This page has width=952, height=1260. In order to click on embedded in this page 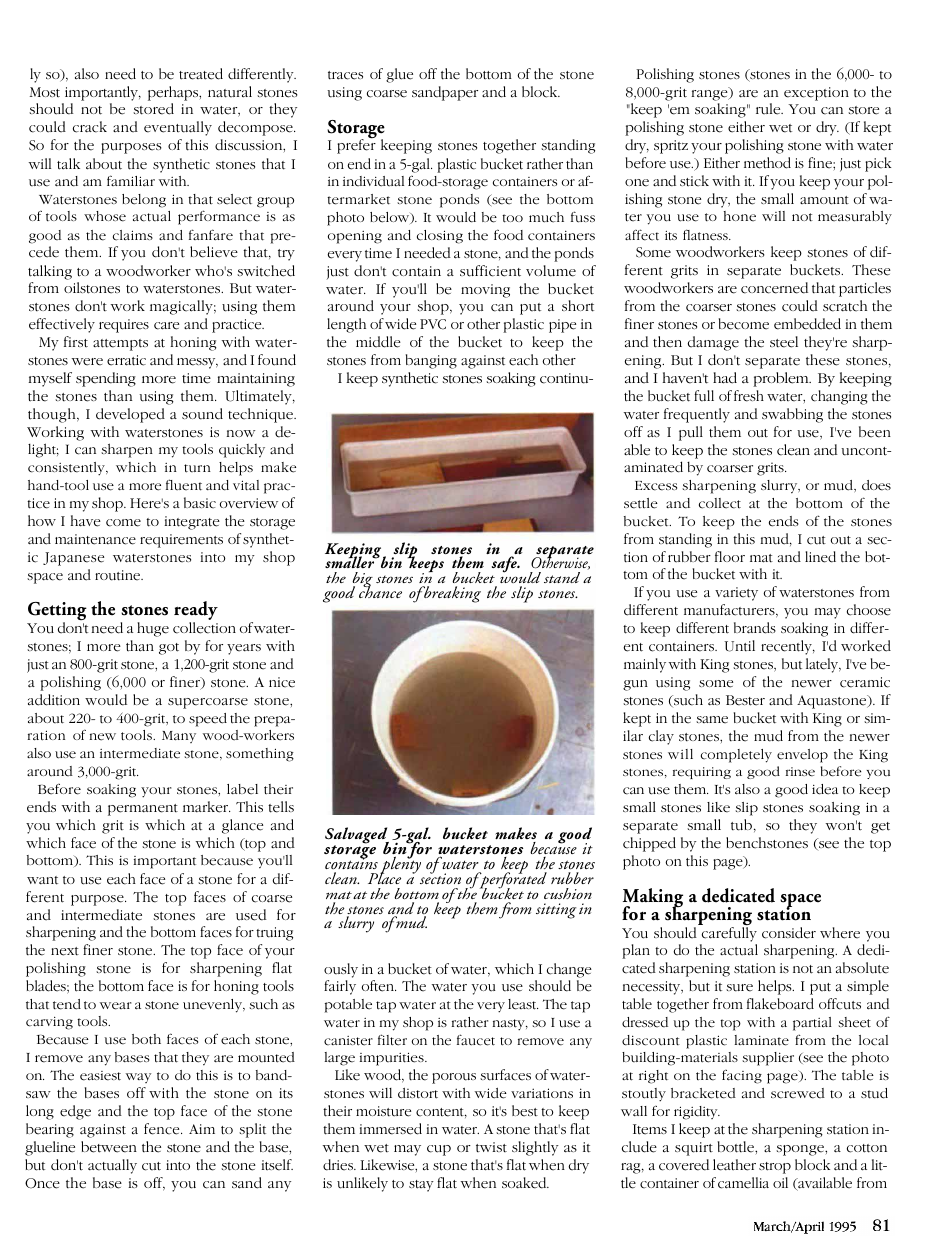, I will do `click(807, 324)`.
